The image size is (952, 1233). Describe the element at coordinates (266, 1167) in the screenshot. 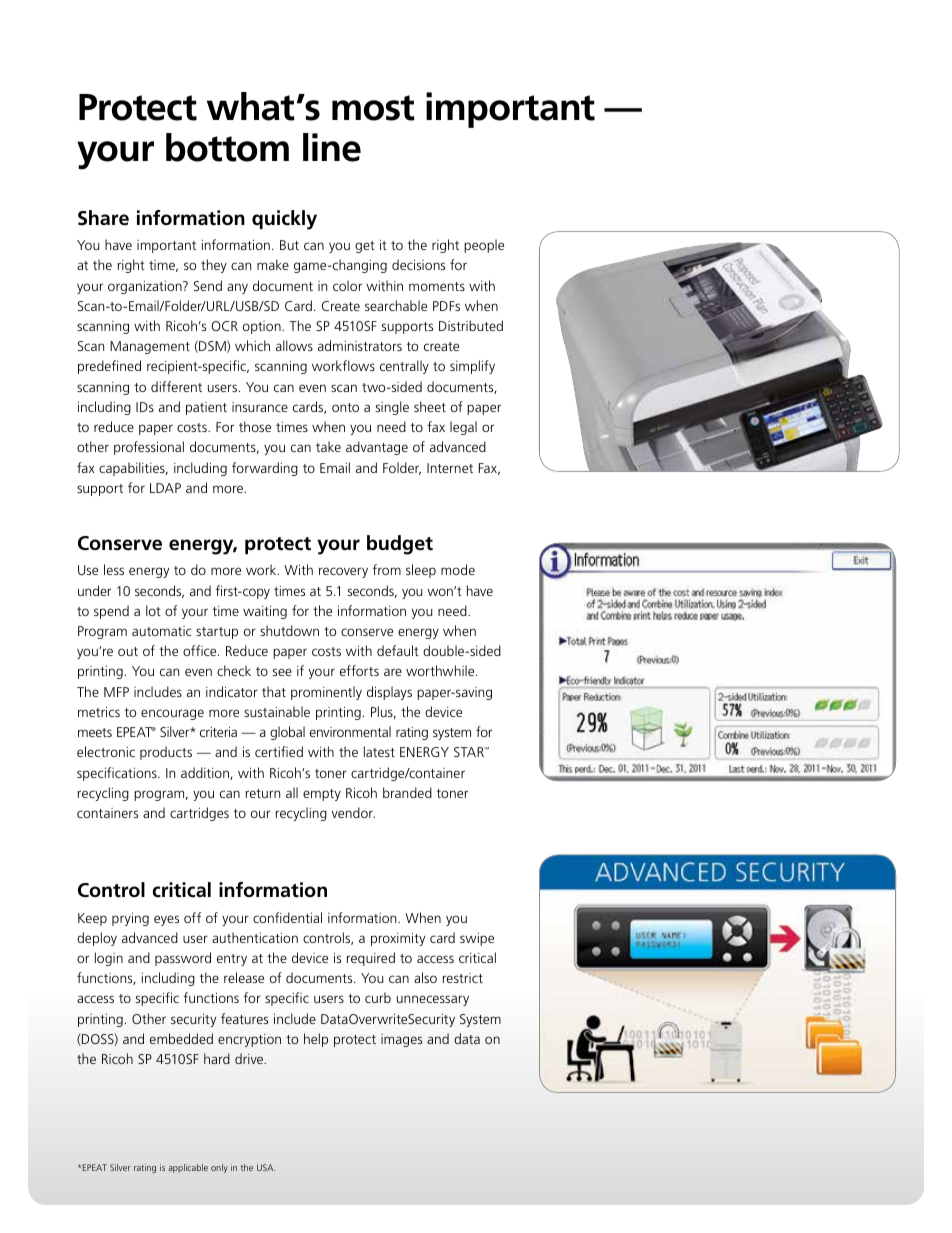

I see `USA` at that location.
